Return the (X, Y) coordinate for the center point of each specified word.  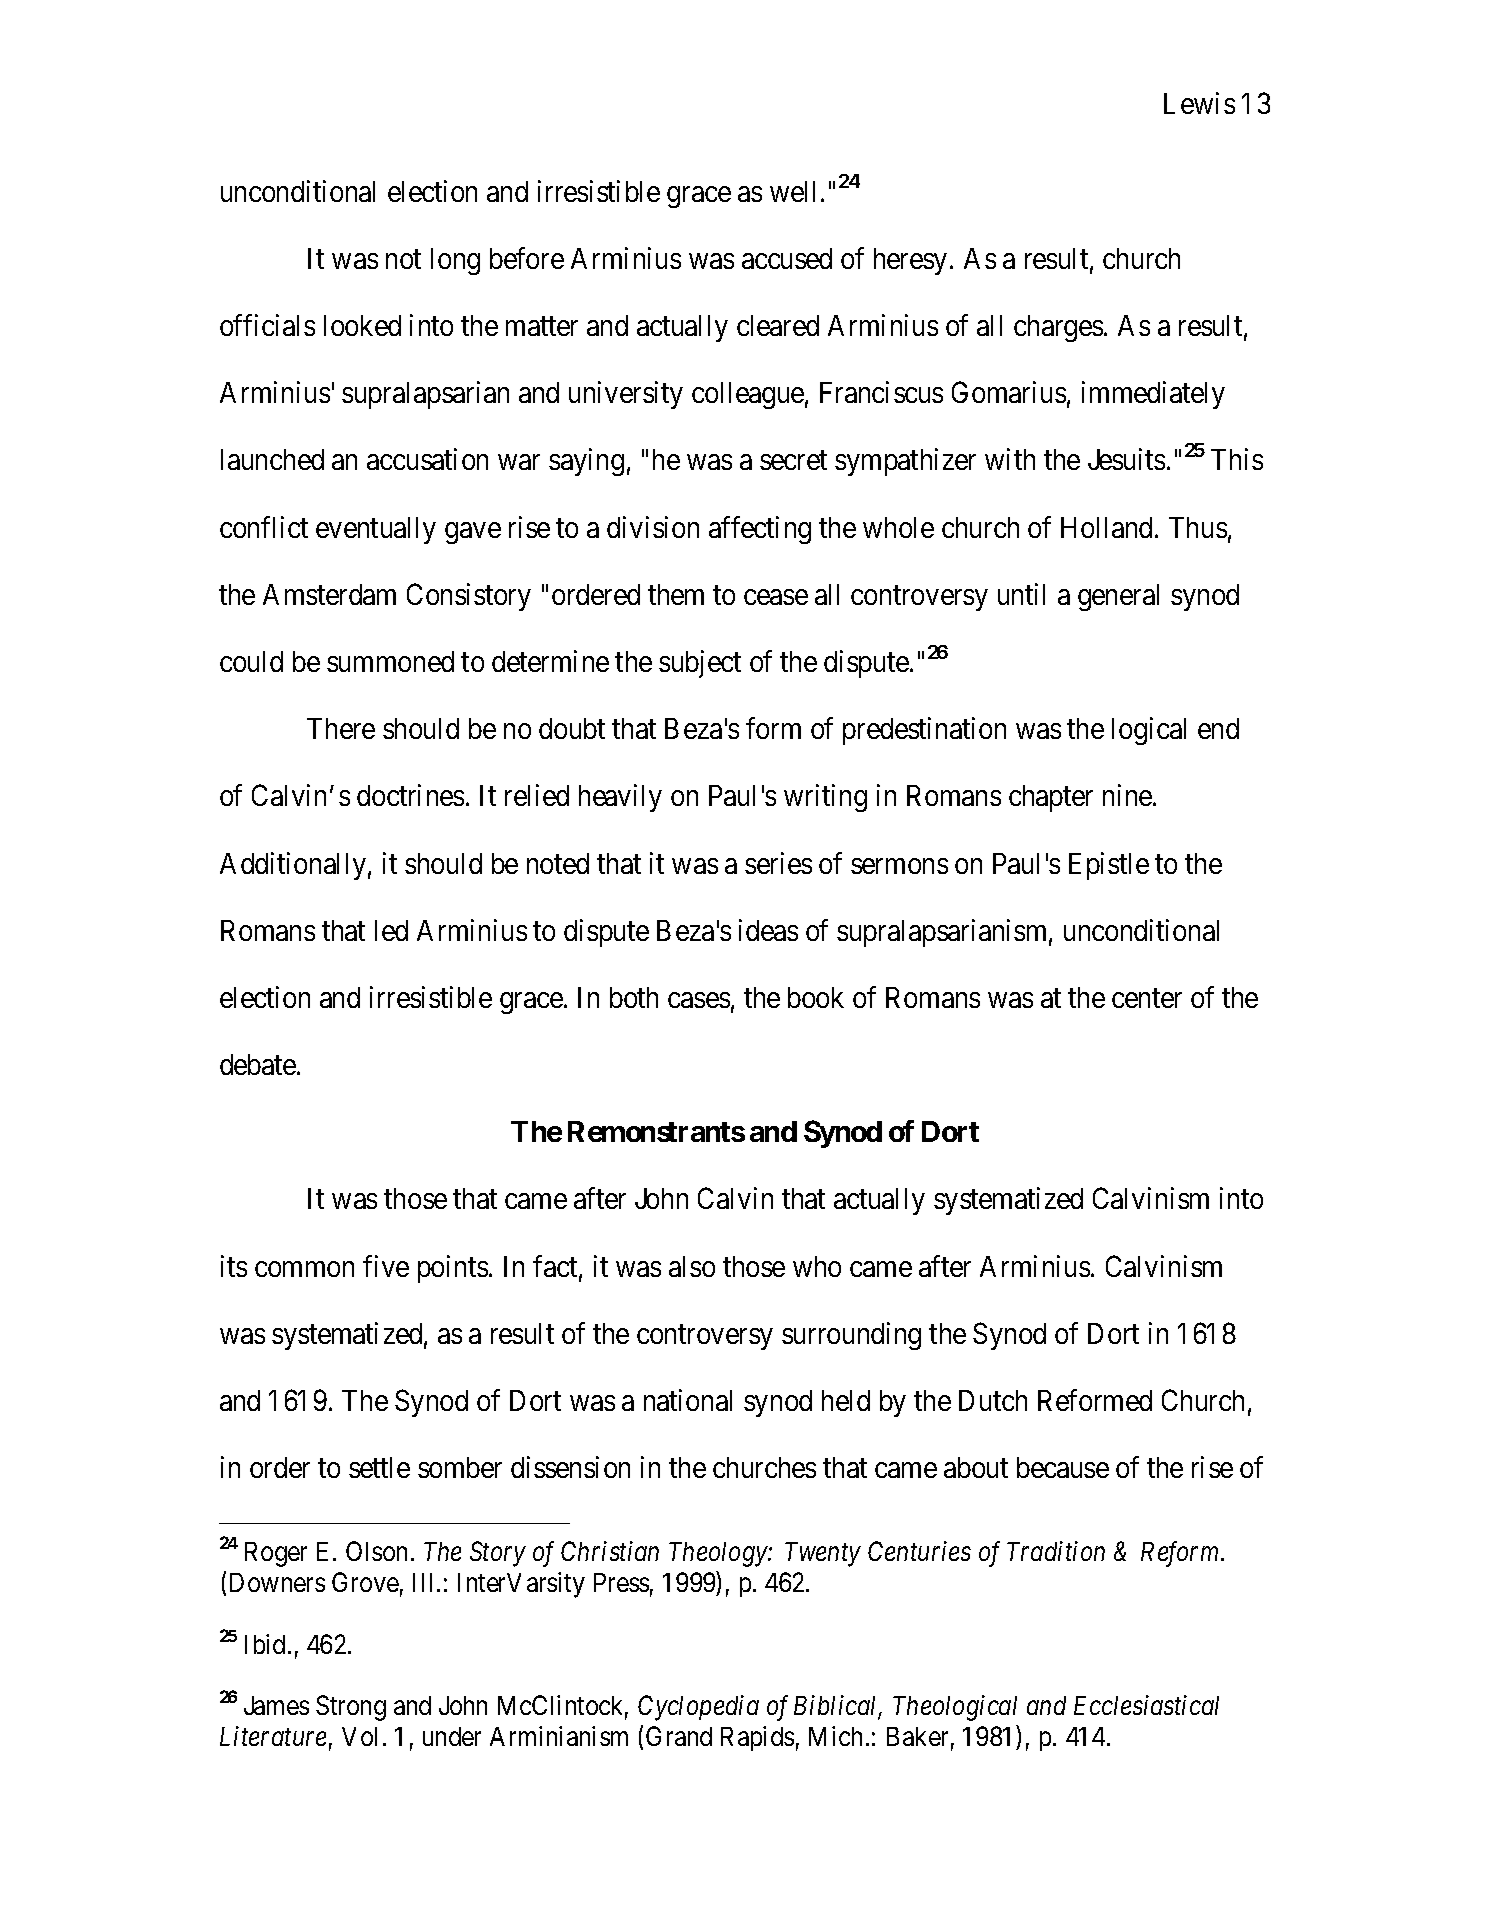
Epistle (1109, 866)
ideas (768, 930)
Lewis (1199, 103)
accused (787, 258)
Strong (351, 1708)
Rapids (757, 1738)
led (391, 930)
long (455, 261)
